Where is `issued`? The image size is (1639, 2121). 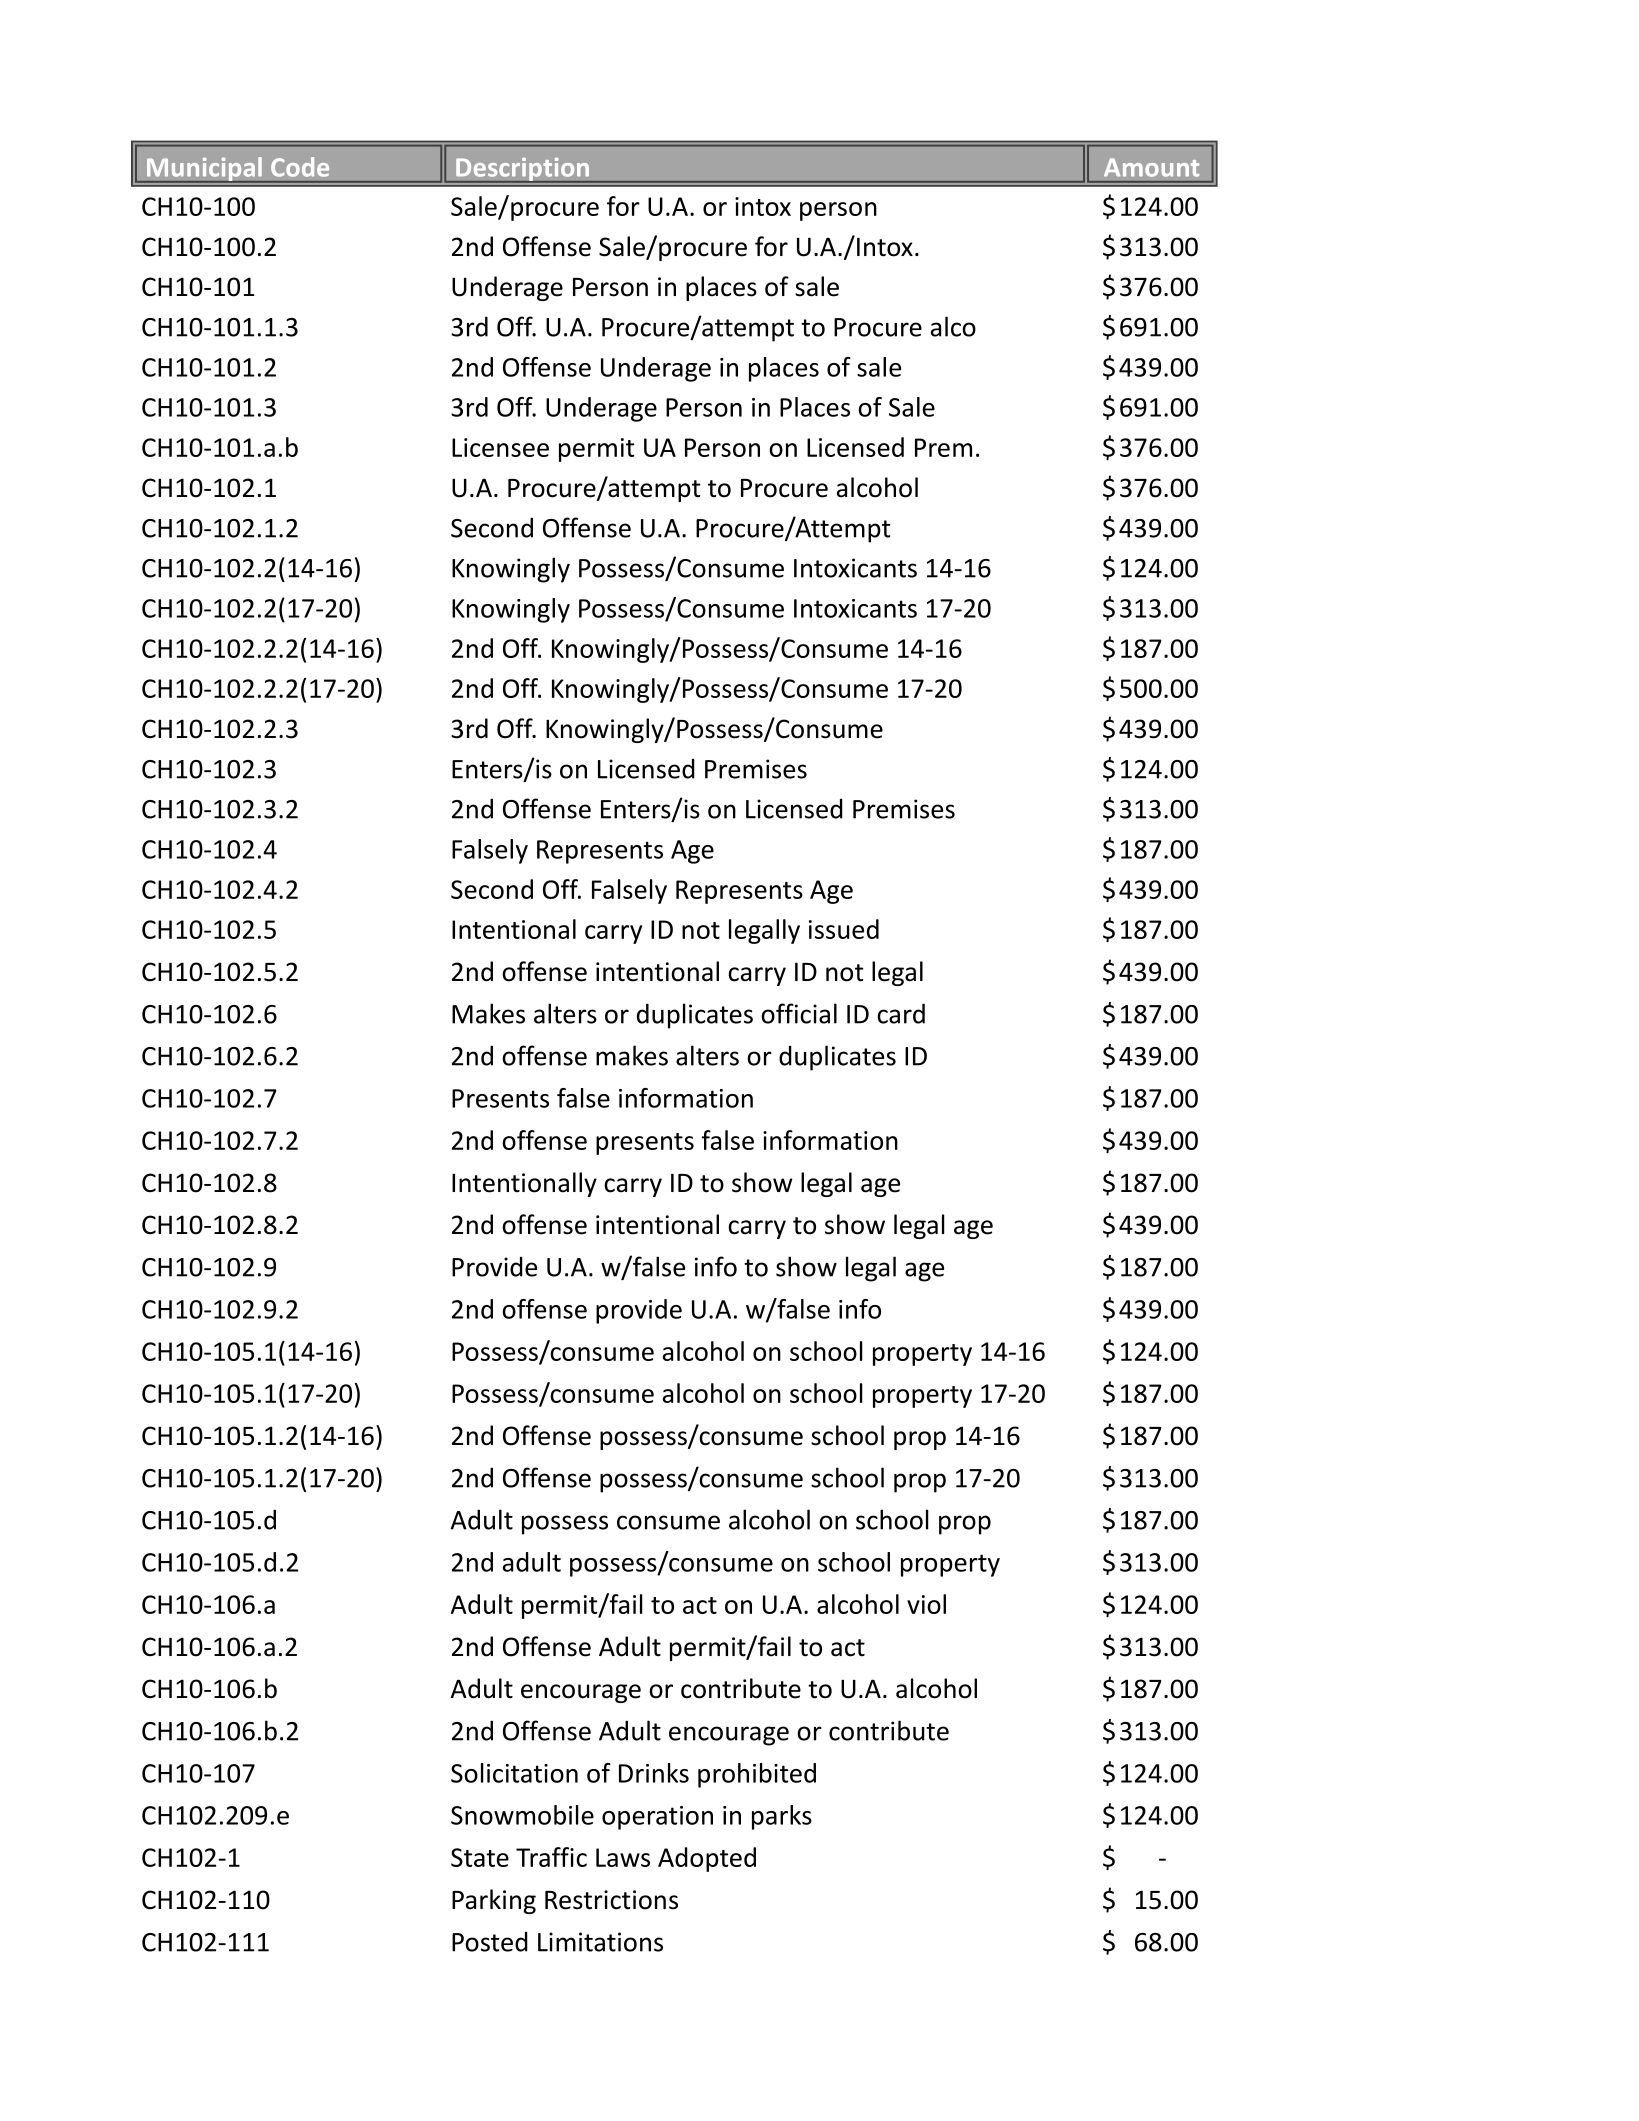
issued is located at coordinates (844, 929).
